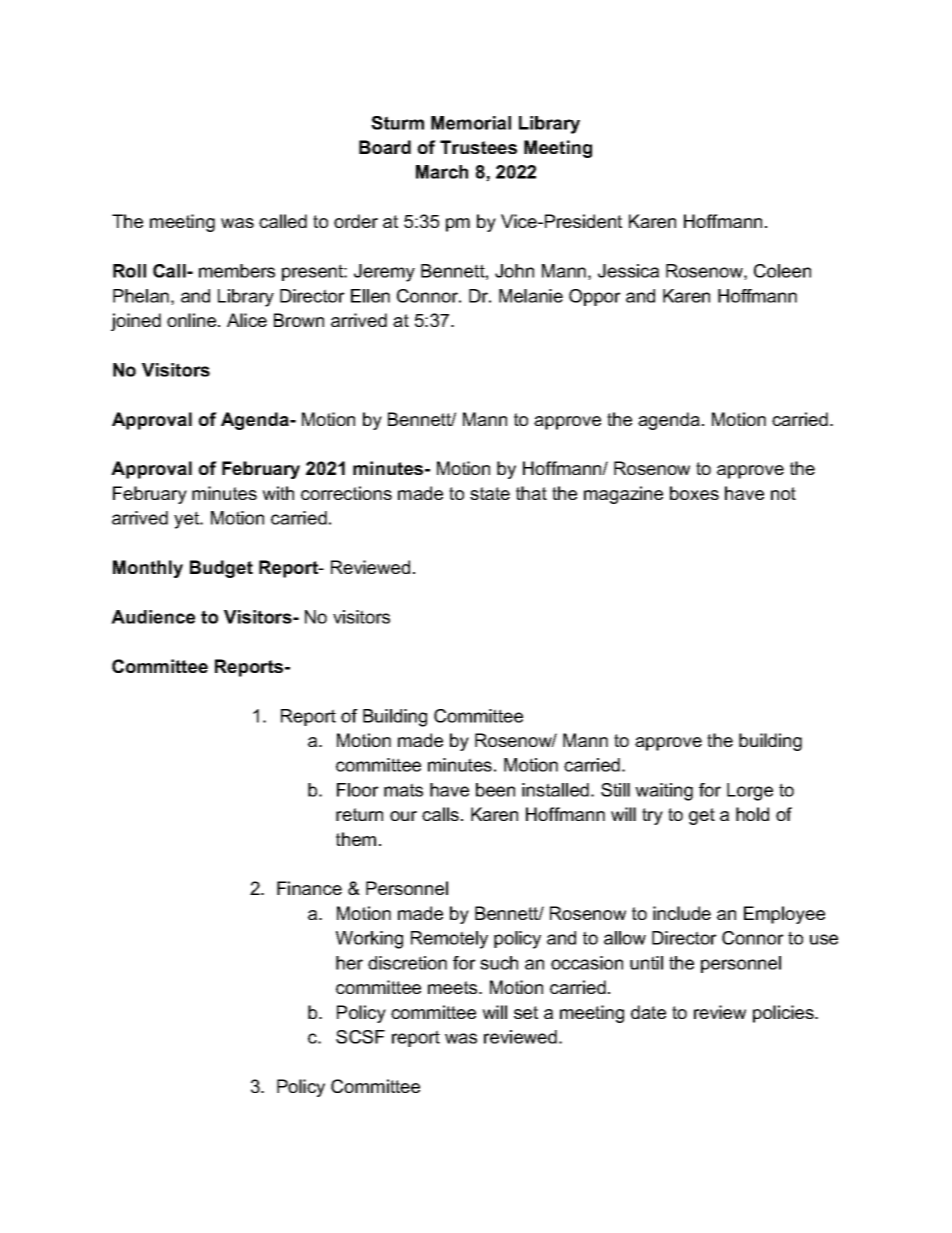  Describe the element at coordinates (478, 147) in the image. I see `Trustees` at that location.
